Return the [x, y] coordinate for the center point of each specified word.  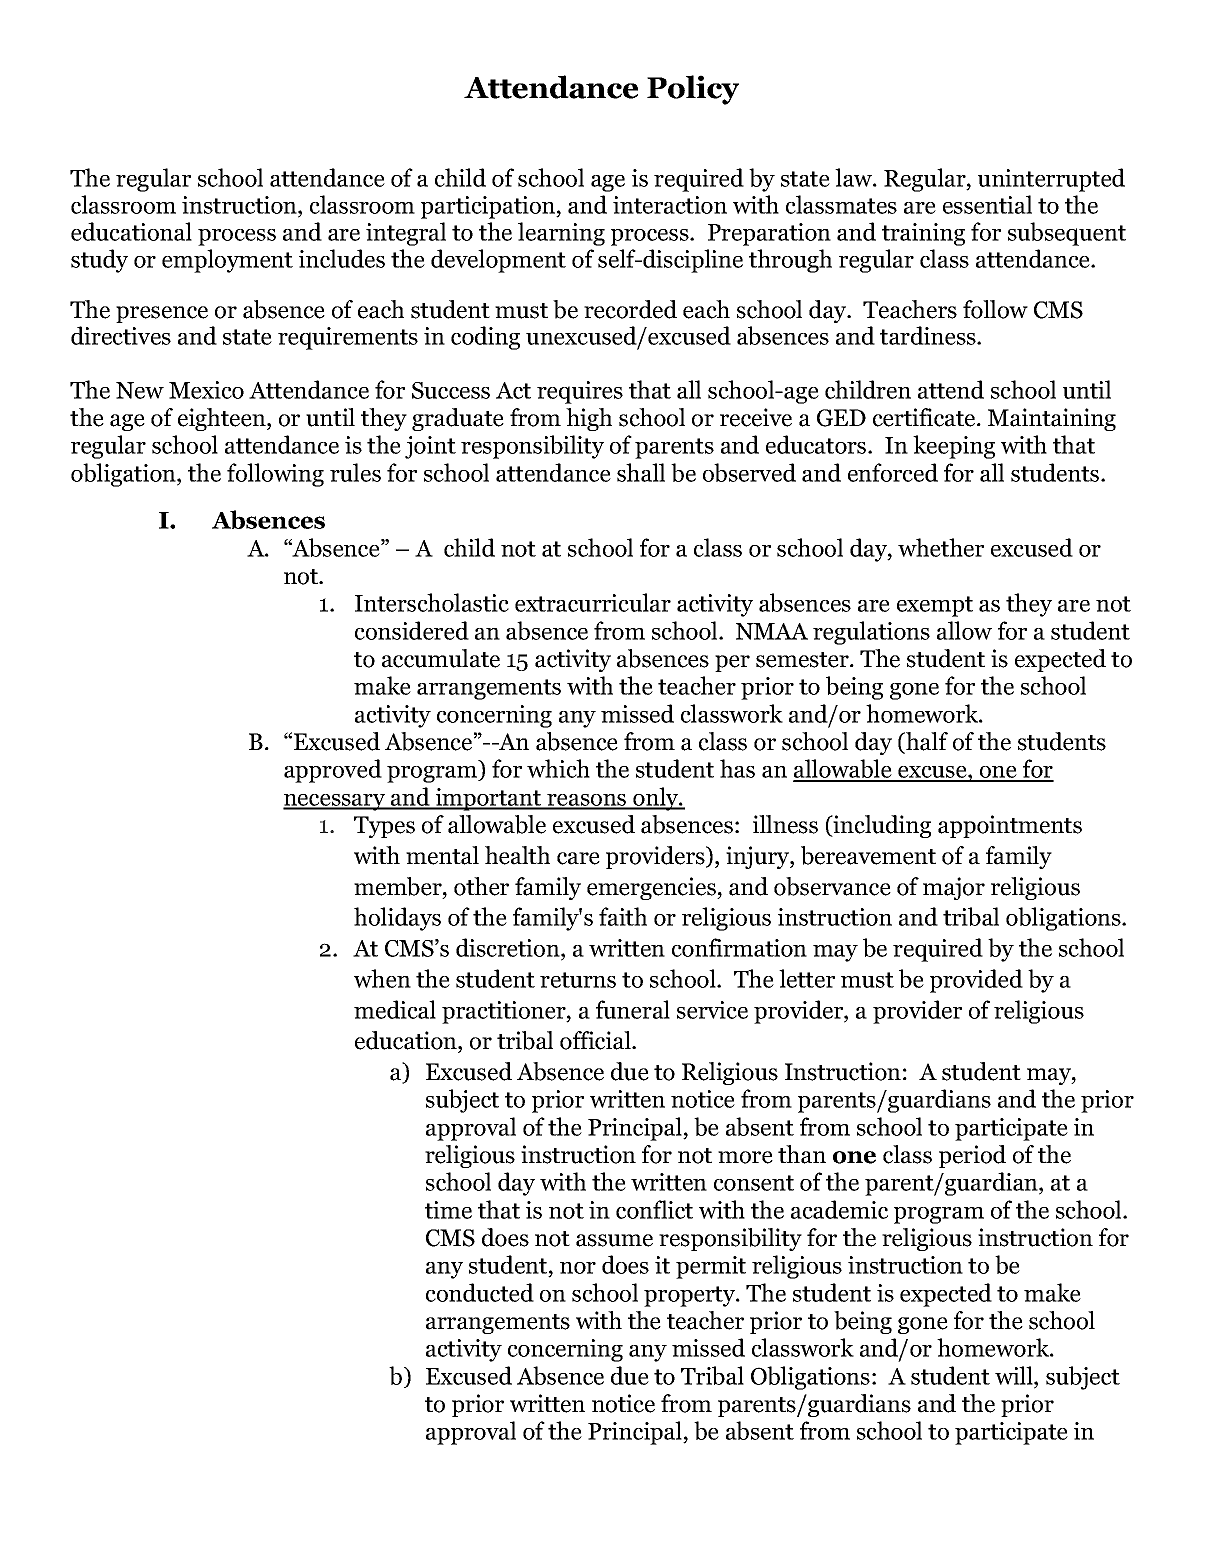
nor [578, 1268]
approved [333, 771]
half [925, 742]
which [558, 768]
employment [227, 261]
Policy [693, 90]
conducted [480, 1292]
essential [987, 204]
